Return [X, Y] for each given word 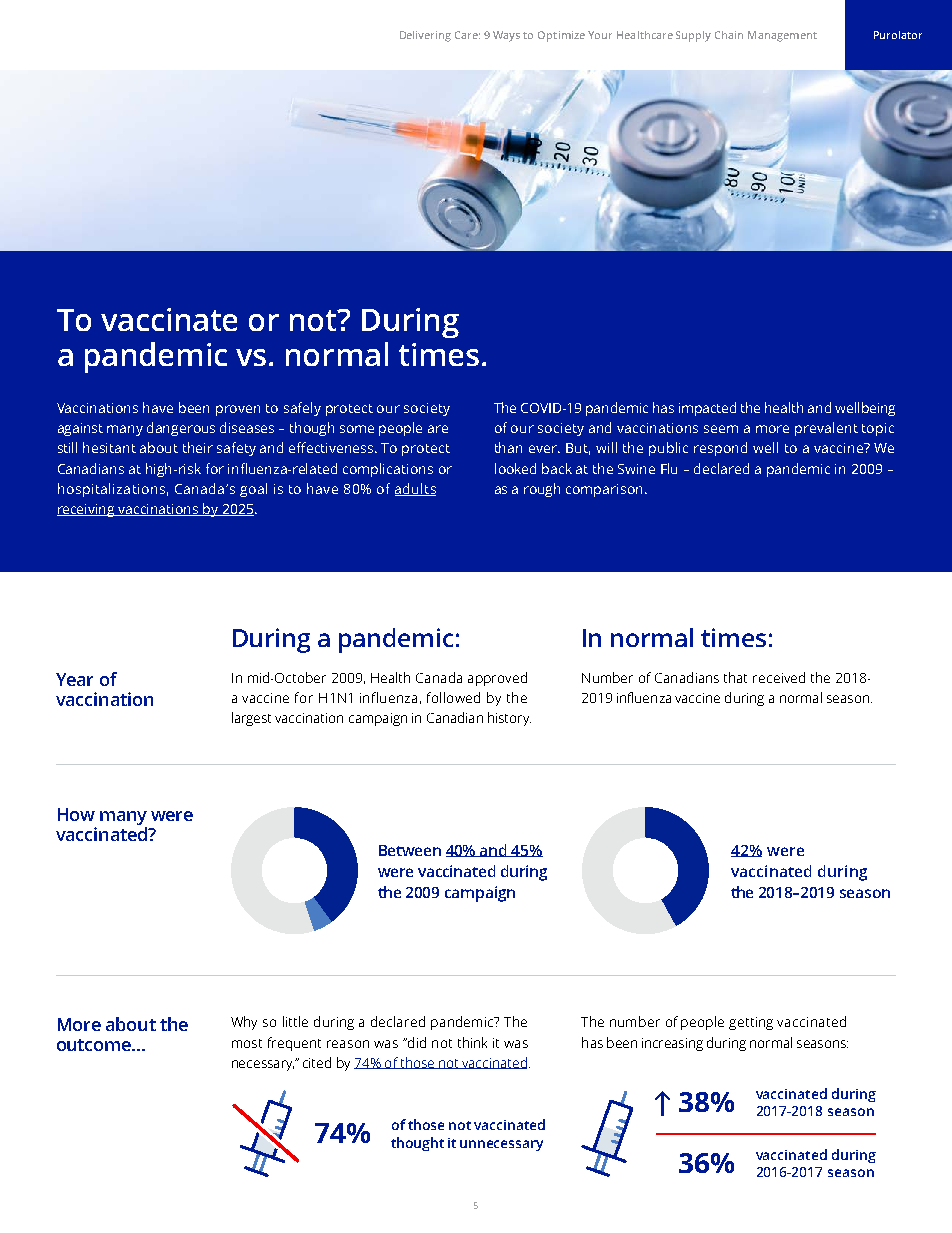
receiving [87, 510]
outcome [95, 1045]
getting [751, 1023]
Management [782, 36]
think [472, 1042]
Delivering [425, 36]
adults [415, 489]
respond [720, 449]
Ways [506, 36]
